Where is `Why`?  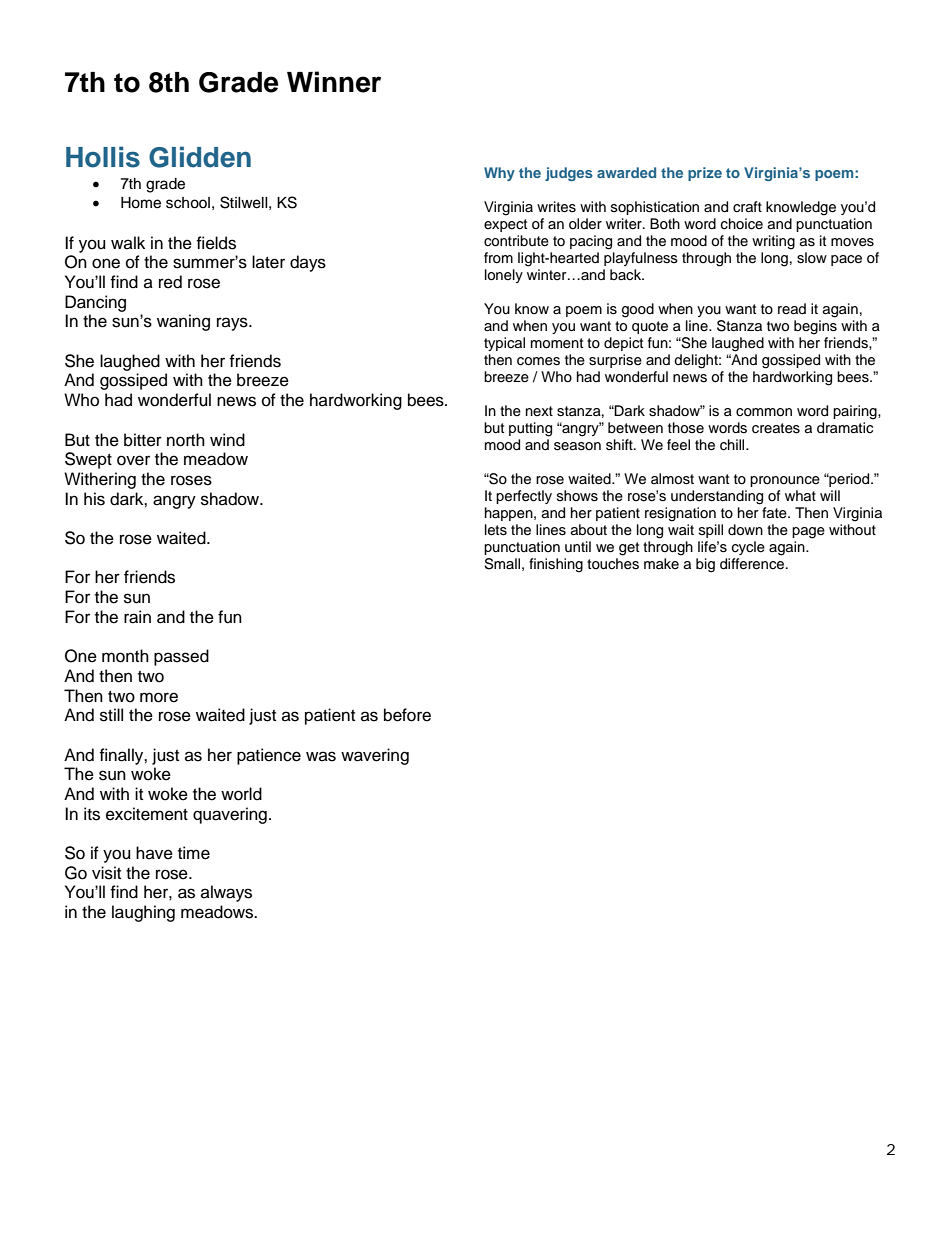
Why is located at coordinates (499, 174).
